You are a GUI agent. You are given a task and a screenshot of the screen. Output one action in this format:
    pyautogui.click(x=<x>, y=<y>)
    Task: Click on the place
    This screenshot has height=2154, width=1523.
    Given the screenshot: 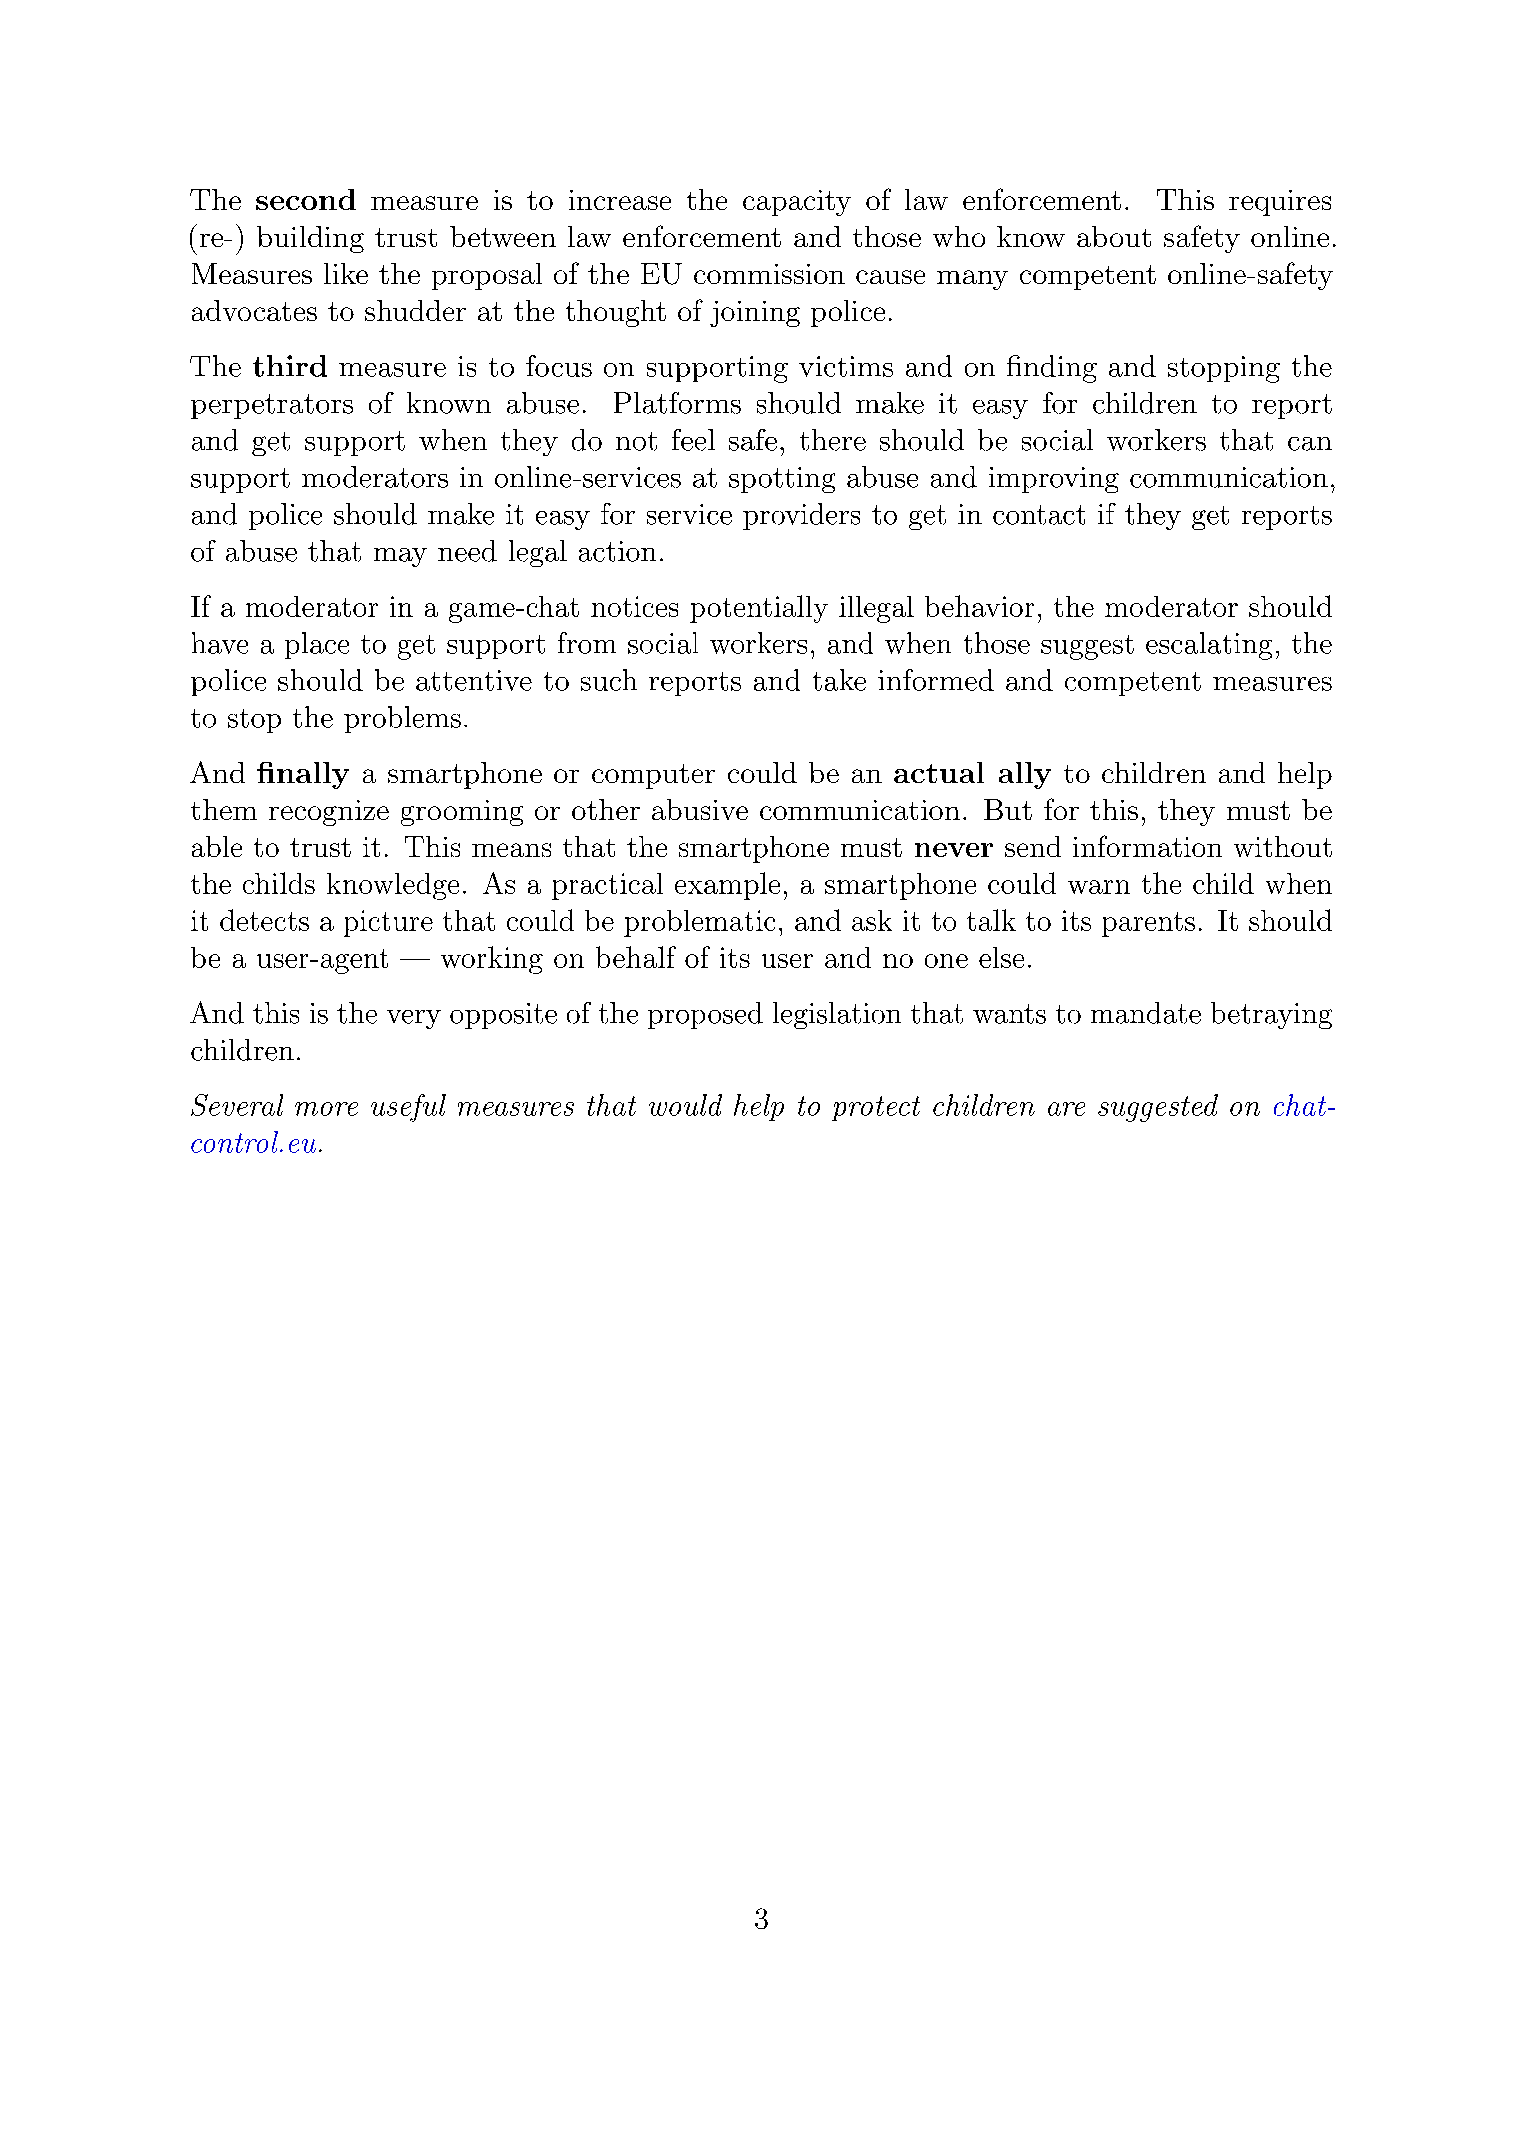 What is the action you would take?
    pyautogui.click(x=317, y=645)
